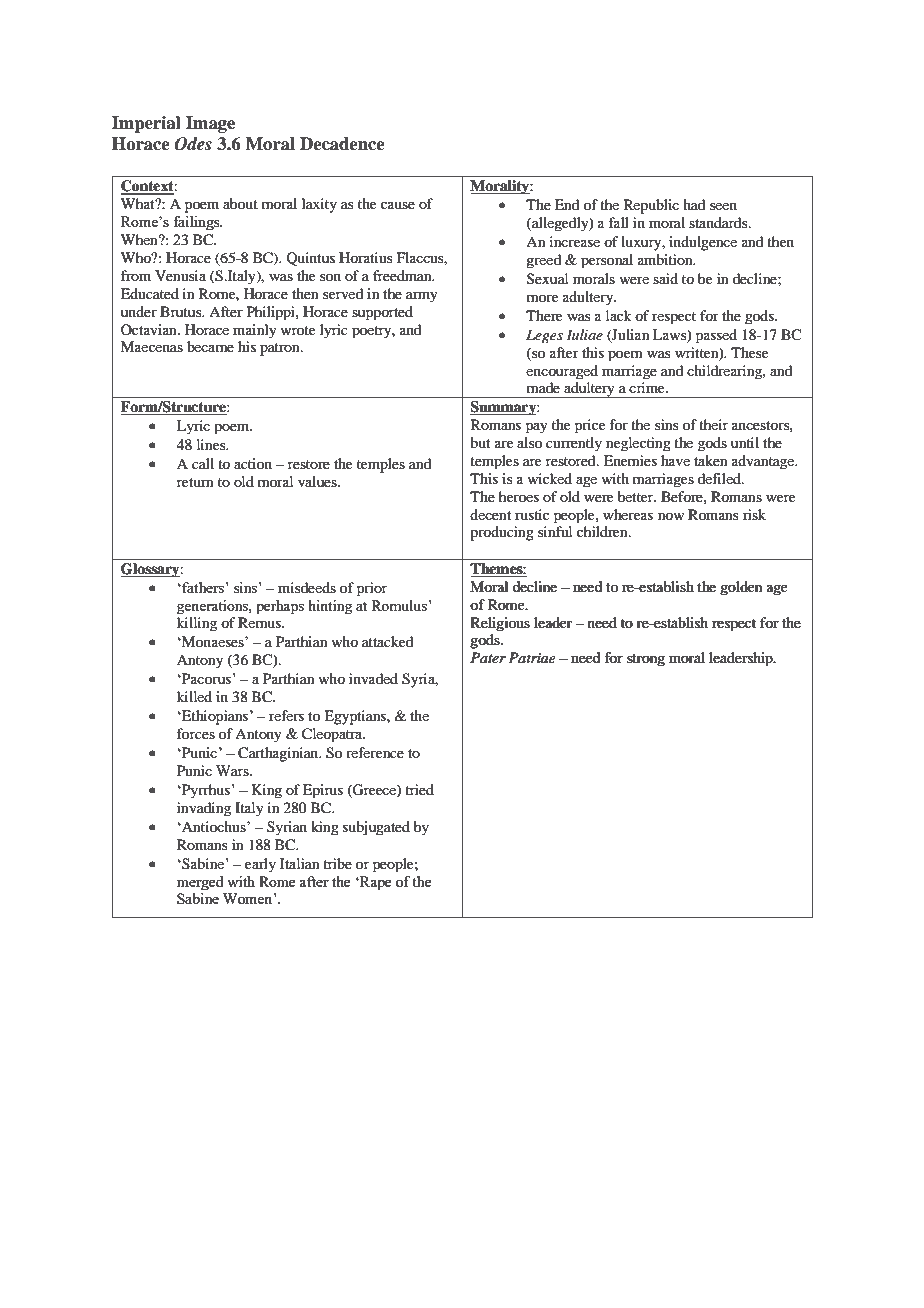  Describe the element at coordinates (212, 444) in the image. I see `lines` at that location.
